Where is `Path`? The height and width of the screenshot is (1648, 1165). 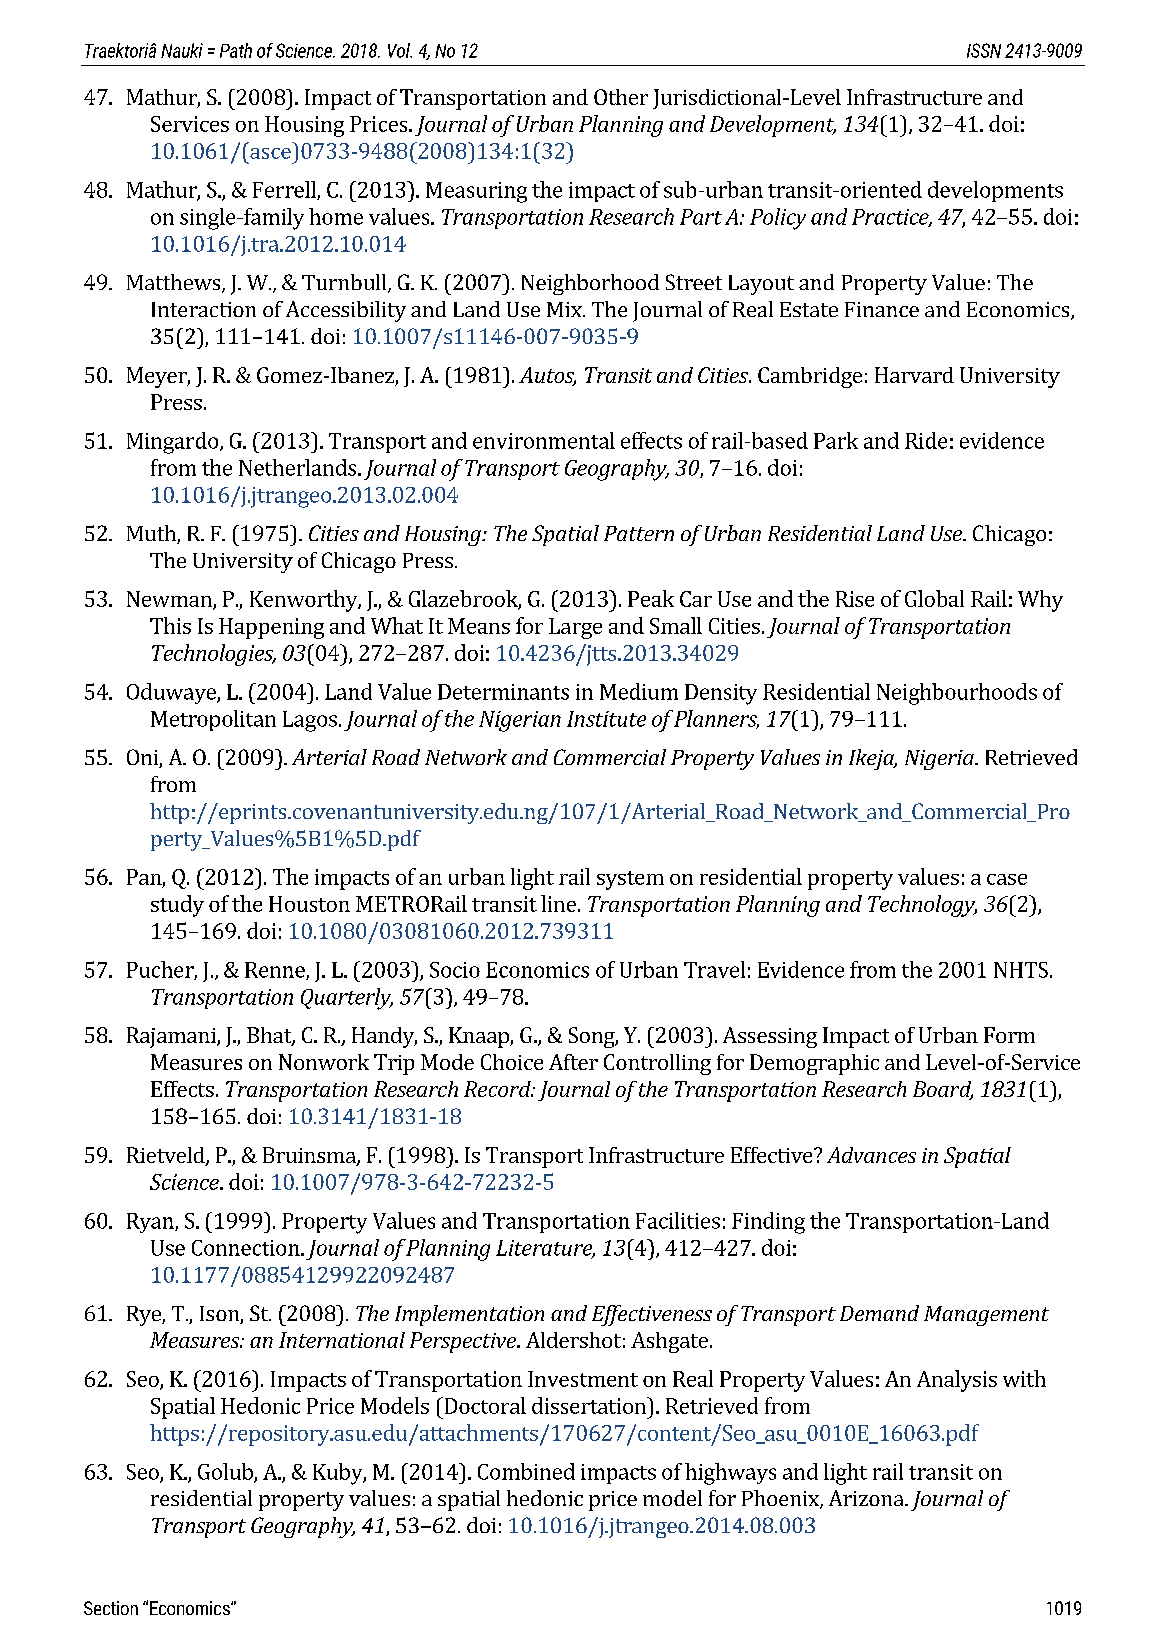
Path is located at coordinates (236, 50).
